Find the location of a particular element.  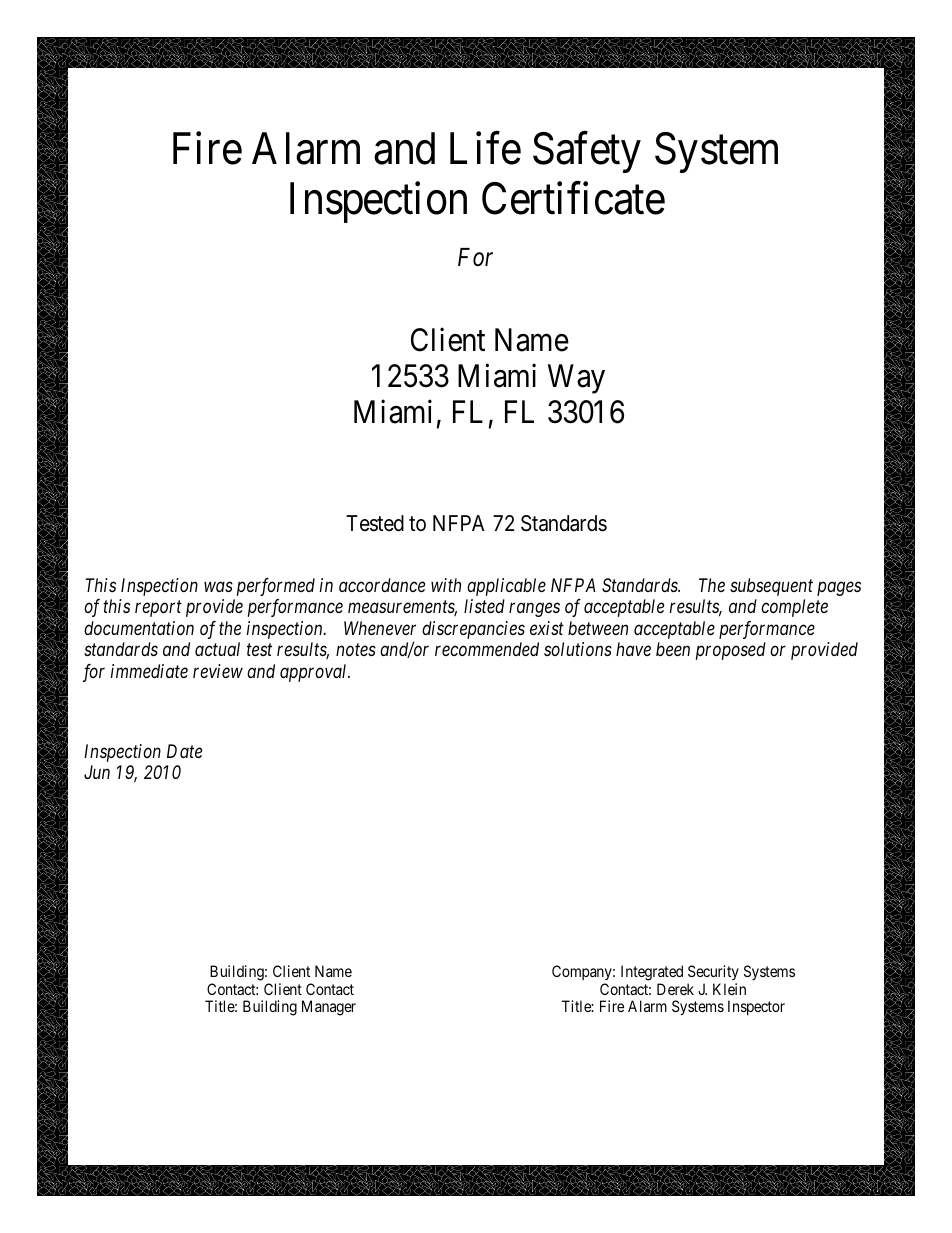

Safety is located at coordinates (587, 152).
